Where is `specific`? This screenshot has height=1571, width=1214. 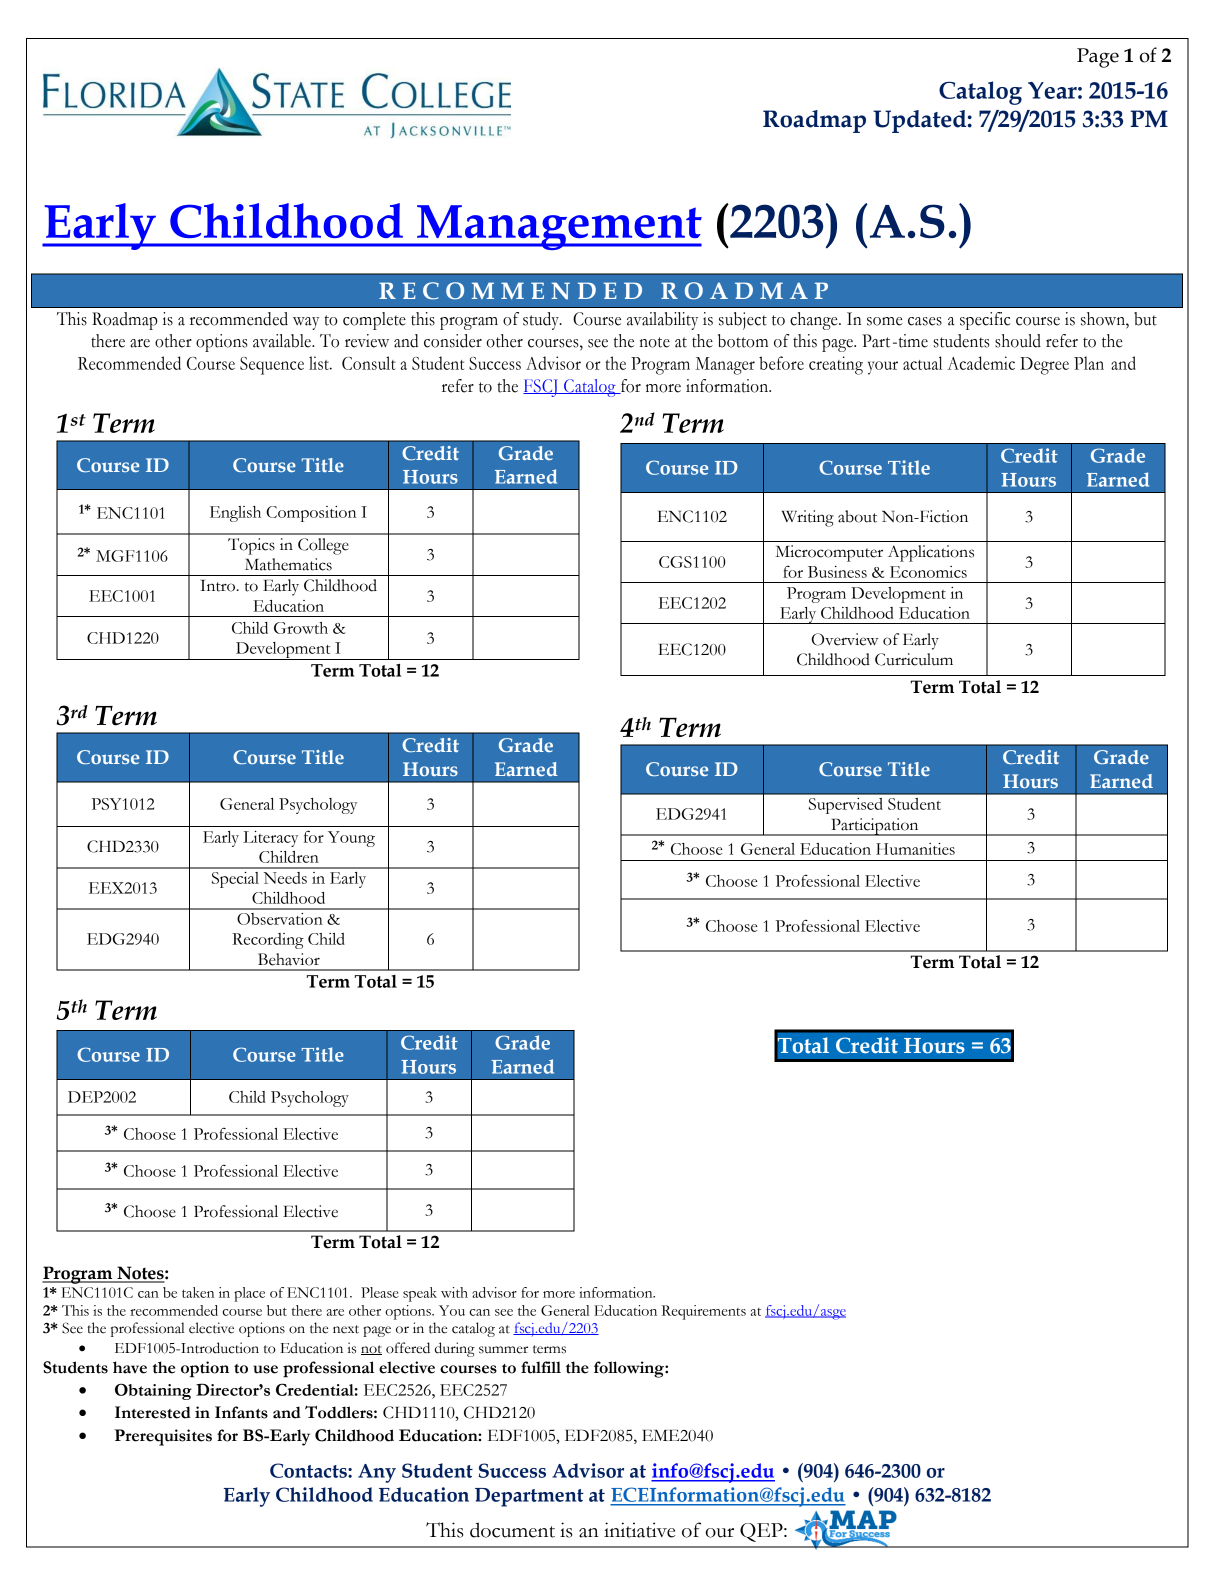 specific is located at coordinates (985, 321).
